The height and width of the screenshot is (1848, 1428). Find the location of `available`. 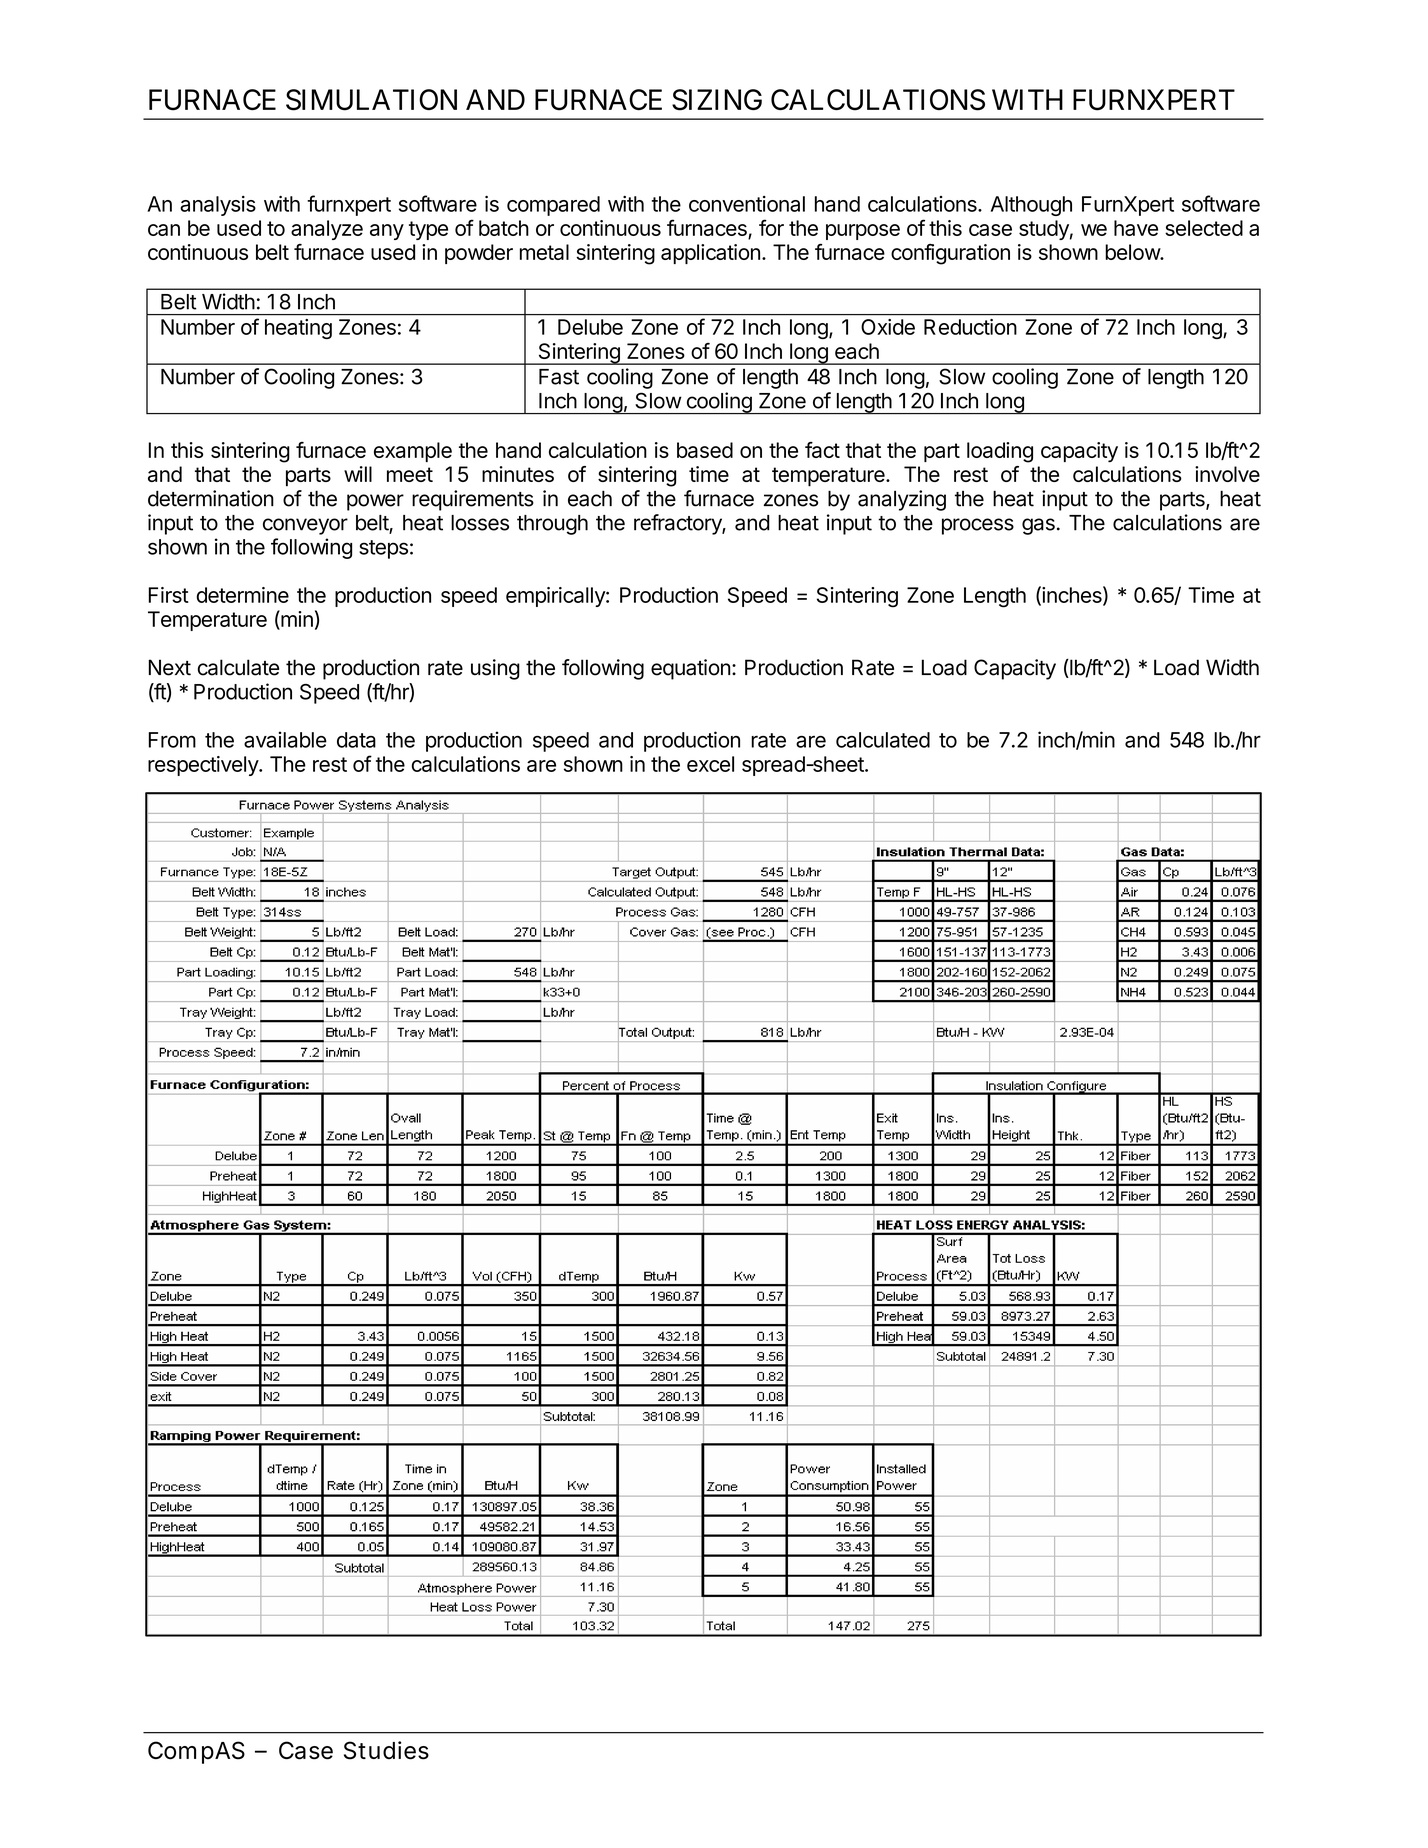

available is located at coordinates (285, 739).
